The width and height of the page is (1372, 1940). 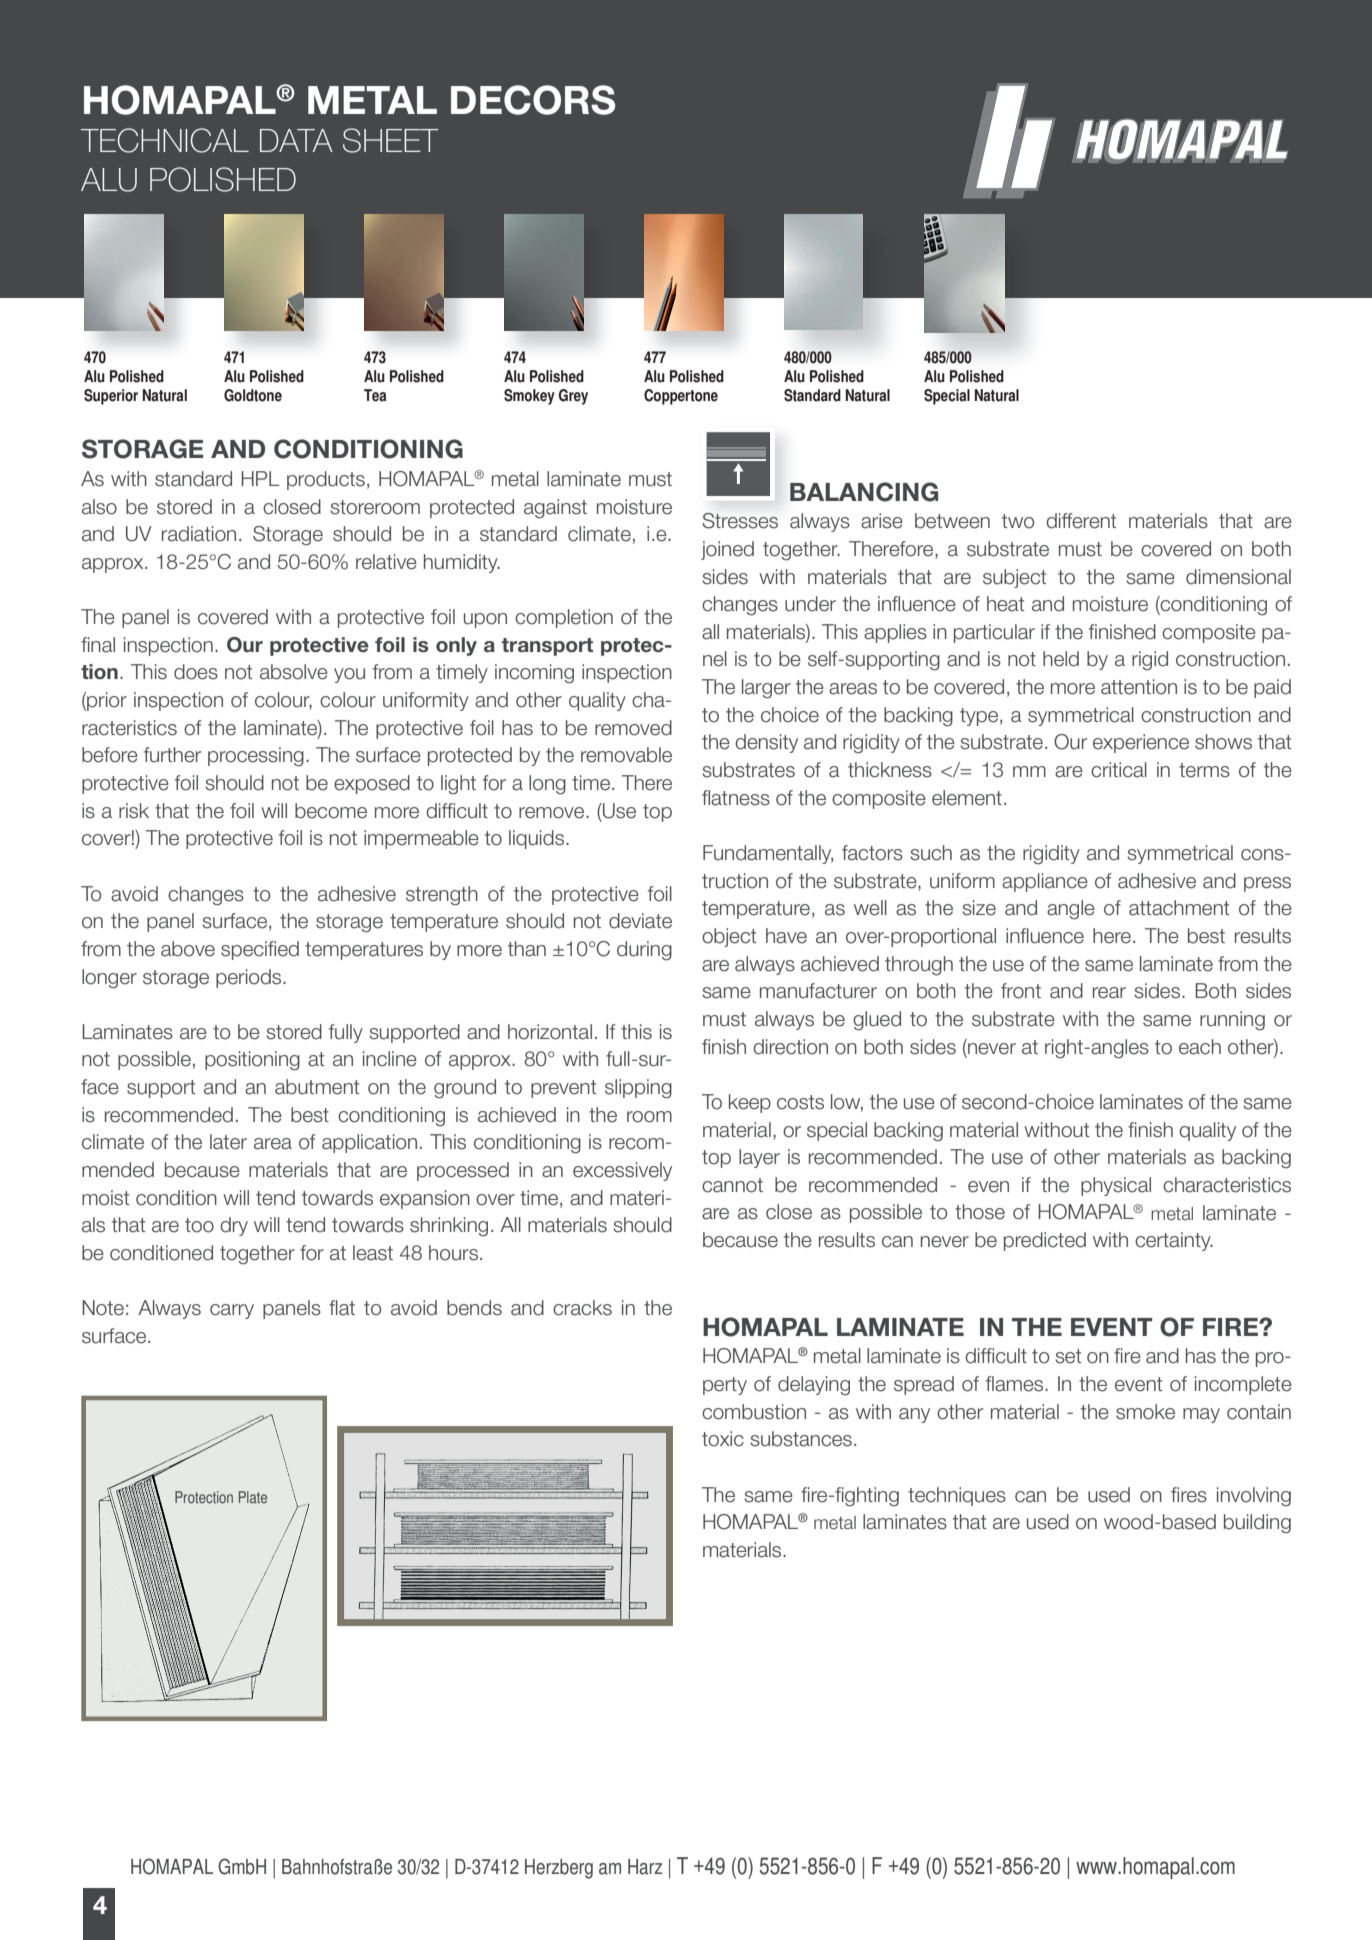 What do you see at coordinates (196, 672) in the page?
I see `does` at bounding box center [196, 672].
